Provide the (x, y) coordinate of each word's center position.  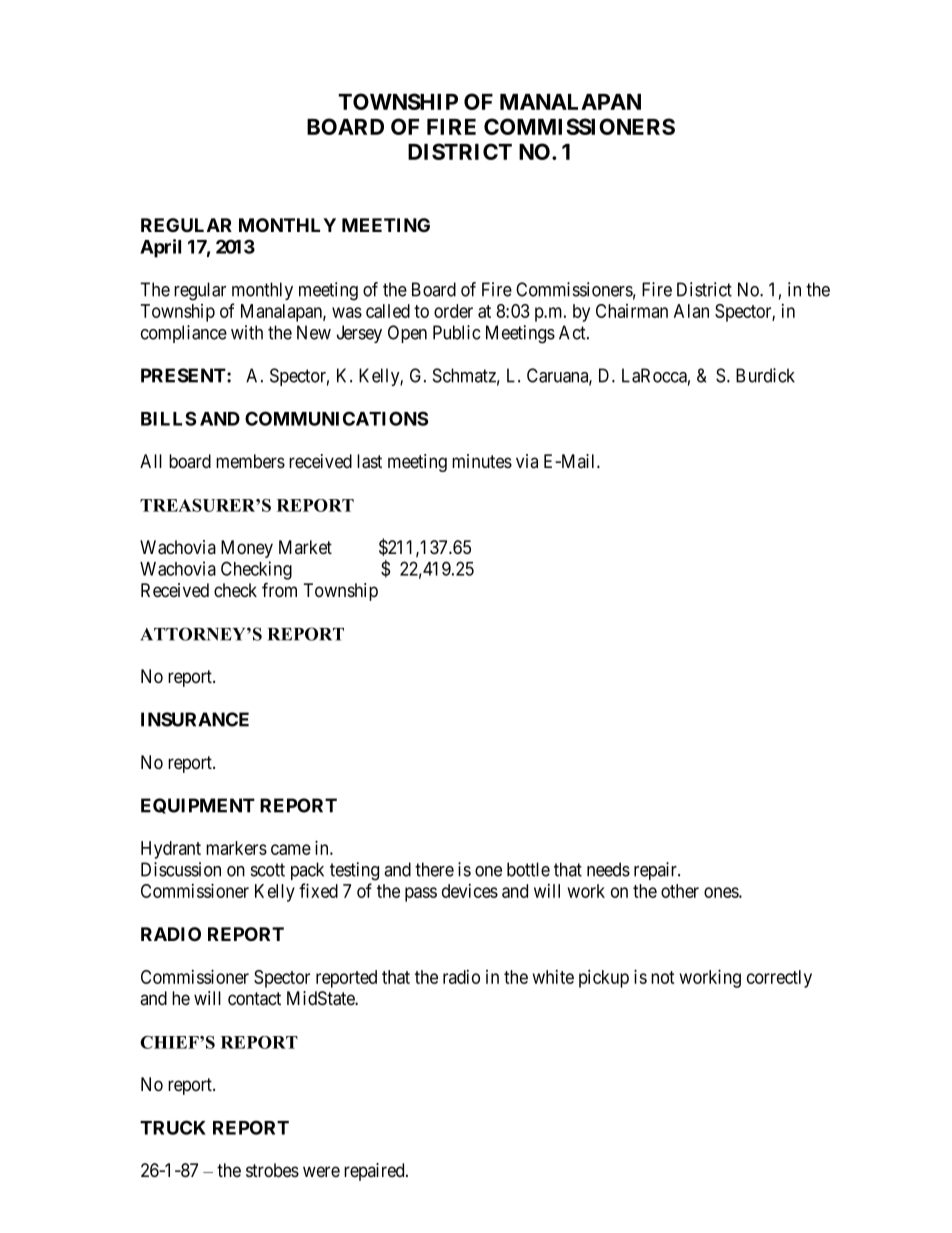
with (247, 332)
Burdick (765, 375)
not (663, 977)
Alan (691, 311)
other (680, 891)
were (321, 1171)
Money (247, 549)
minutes (482, 461)
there (434, 869)
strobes (272, 1170)
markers (236, 848)
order (453, 311)
